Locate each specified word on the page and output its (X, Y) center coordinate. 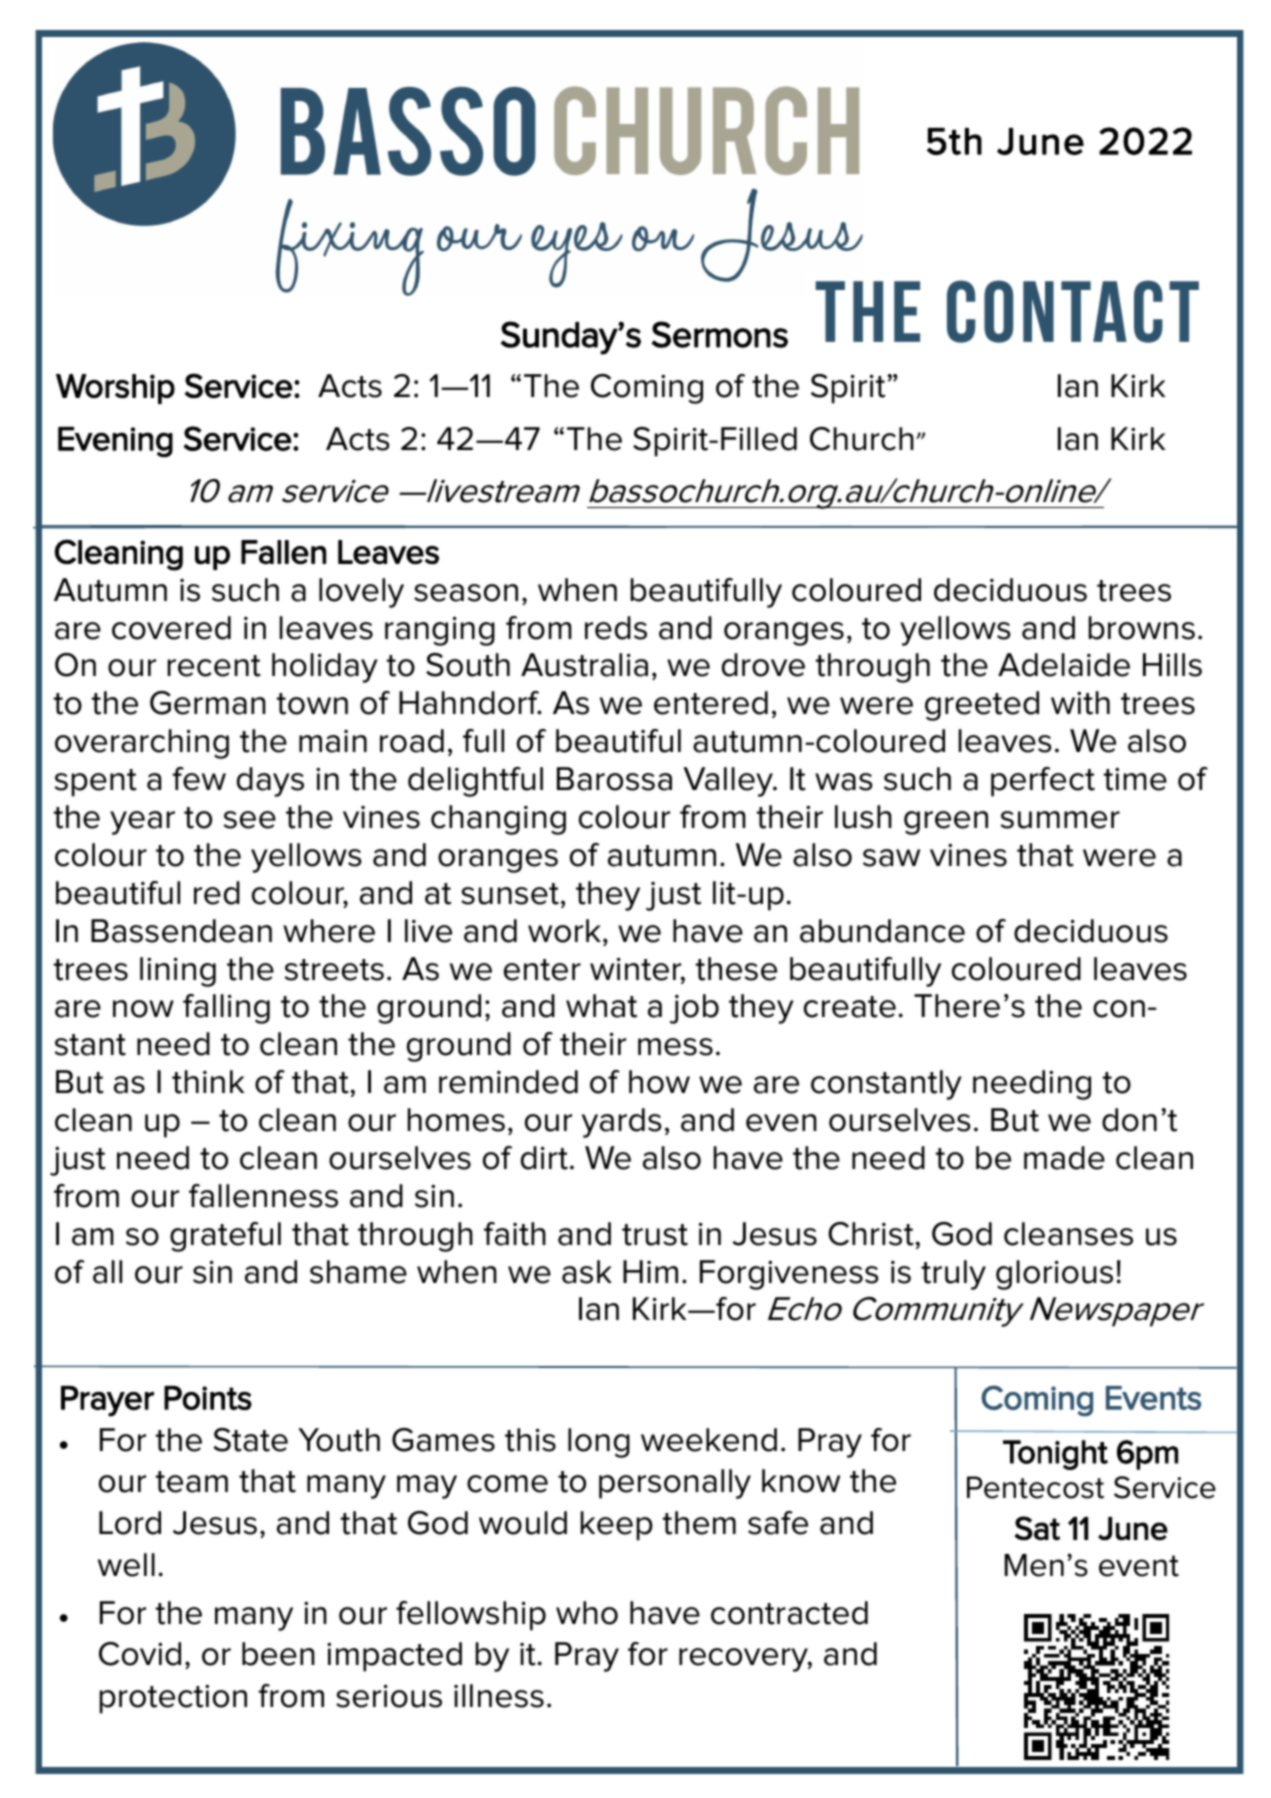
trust (655, 1235)
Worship (115, 389)
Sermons (720, 334)
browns (1142, 628)
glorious (1054, 1275)
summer (1060, 820)
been (278, 1654)
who (587, 1613)
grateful (225, 1237)
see (250, 820)
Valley (729, 782)
